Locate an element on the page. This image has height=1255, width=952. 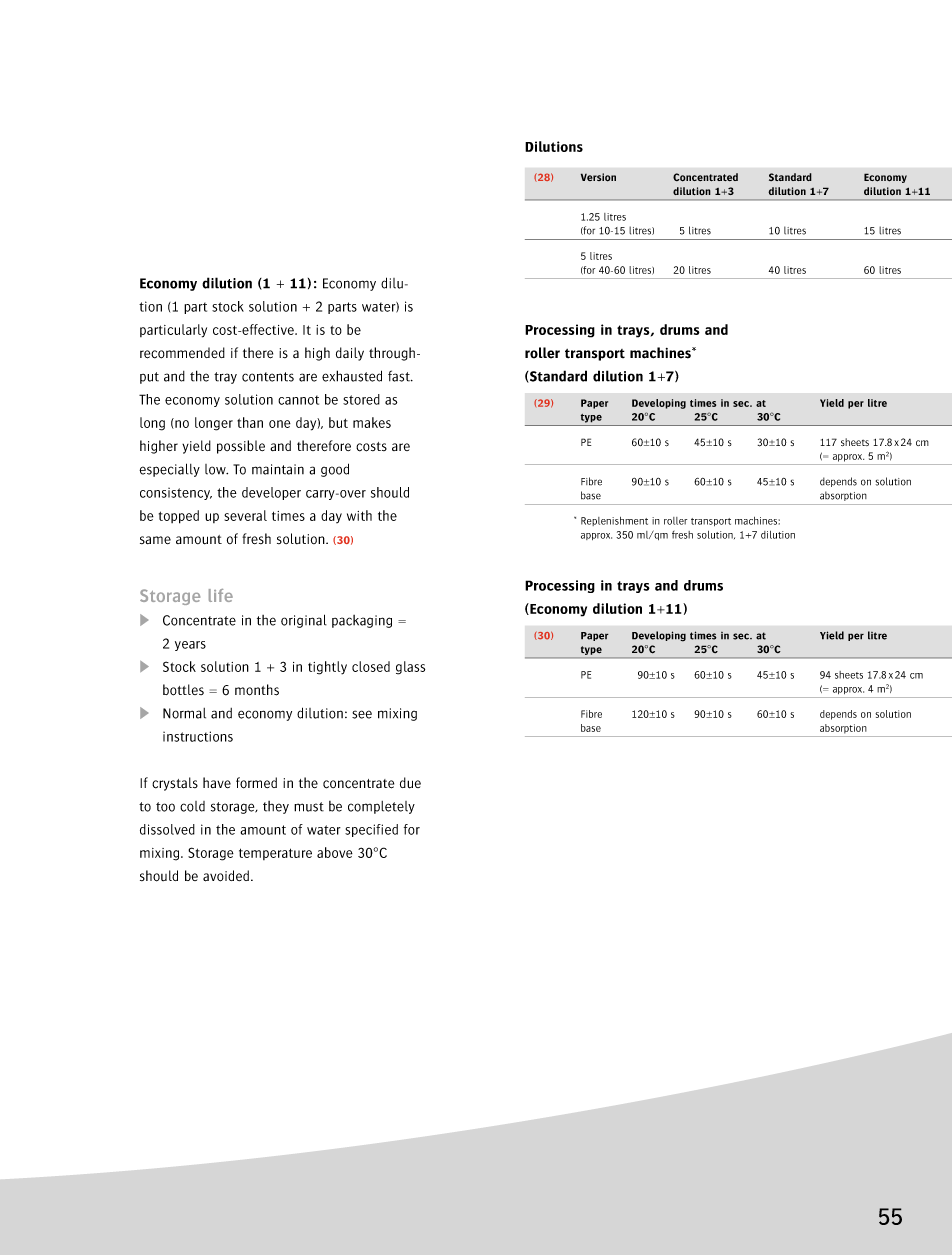
low is located at coordinates (216, 469).
